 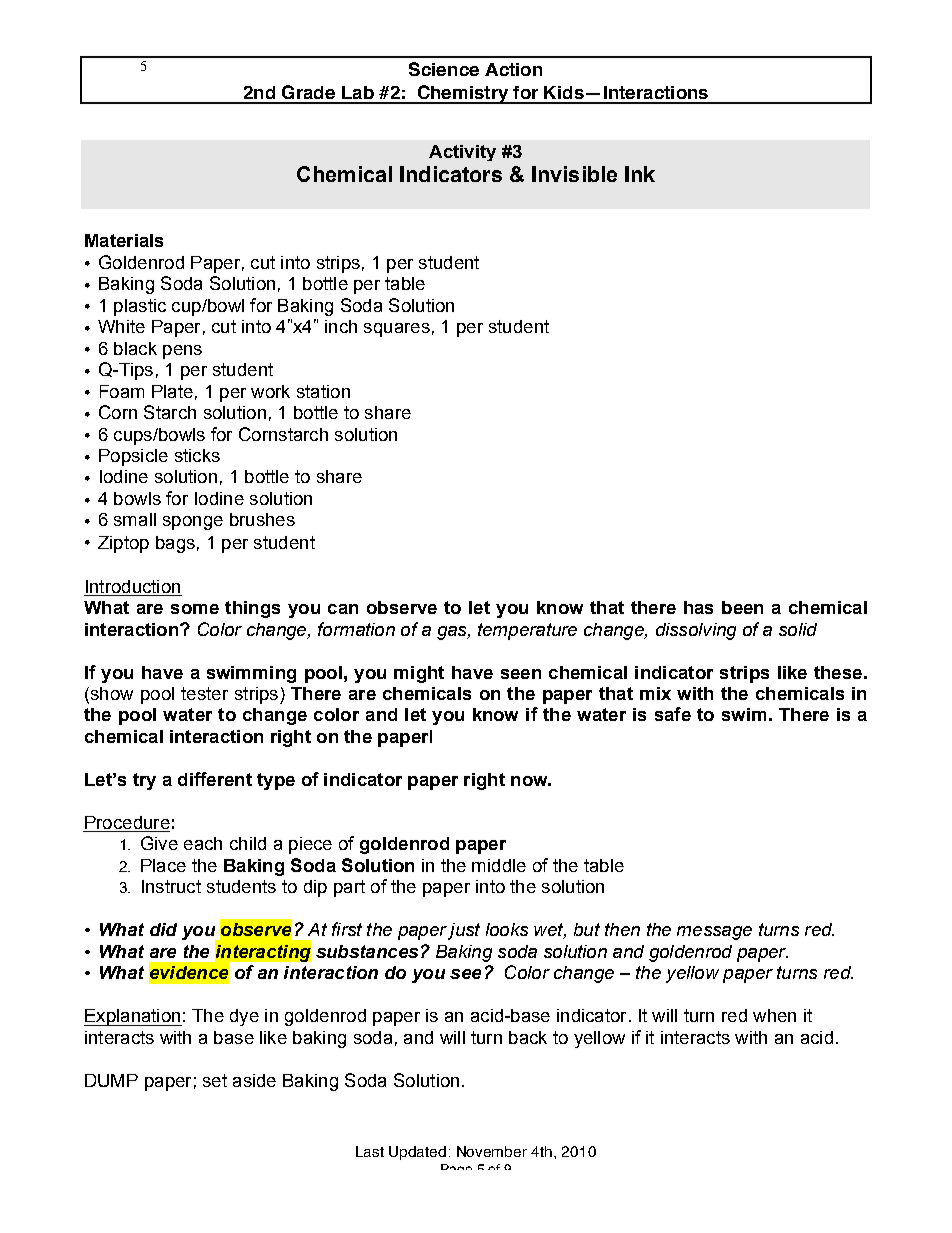 What do you see at coordinates (462, 94) in the page?
I see `Chemistry` at bounding box center [462, 94].
